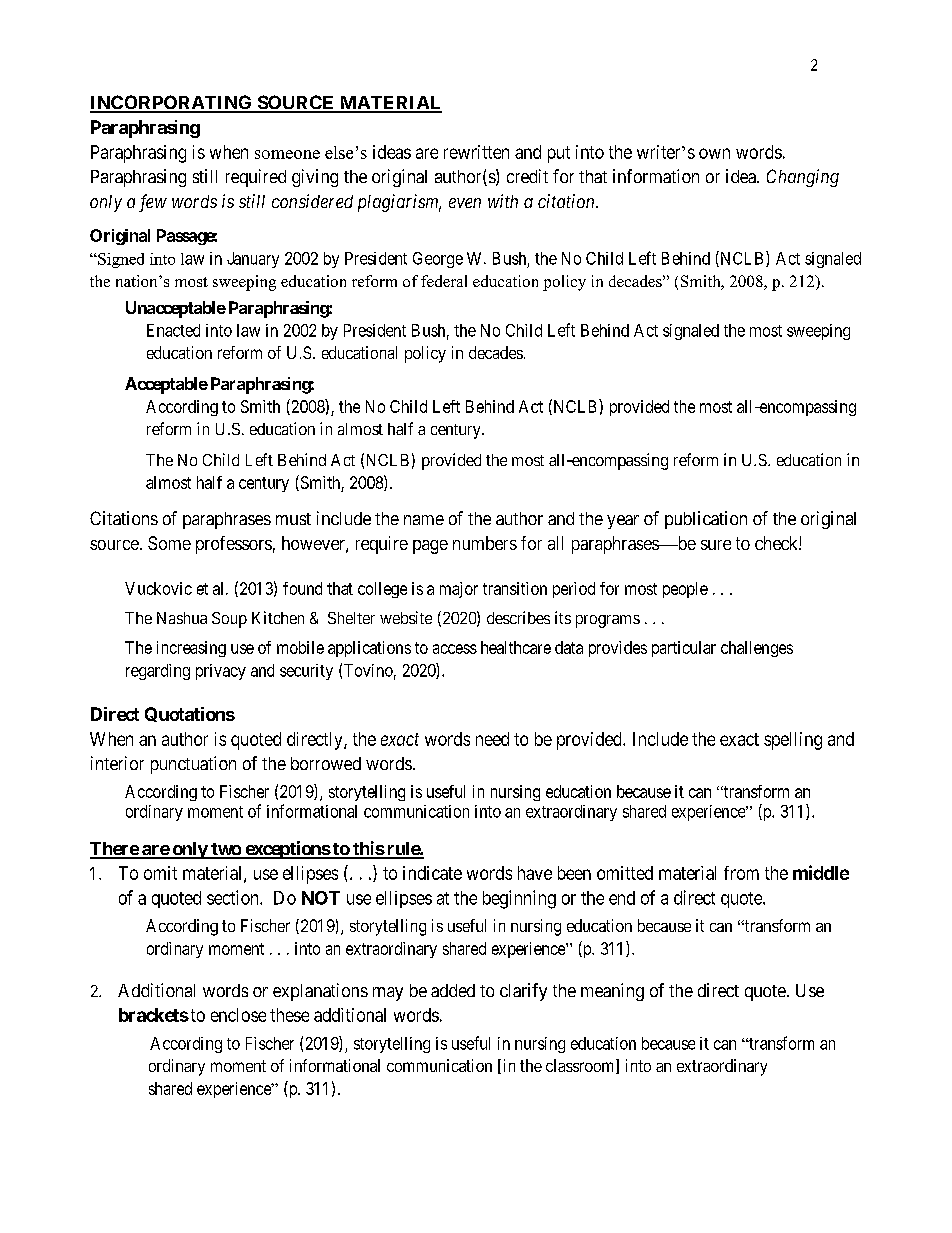  I want to click on name, so click(424, 520).
